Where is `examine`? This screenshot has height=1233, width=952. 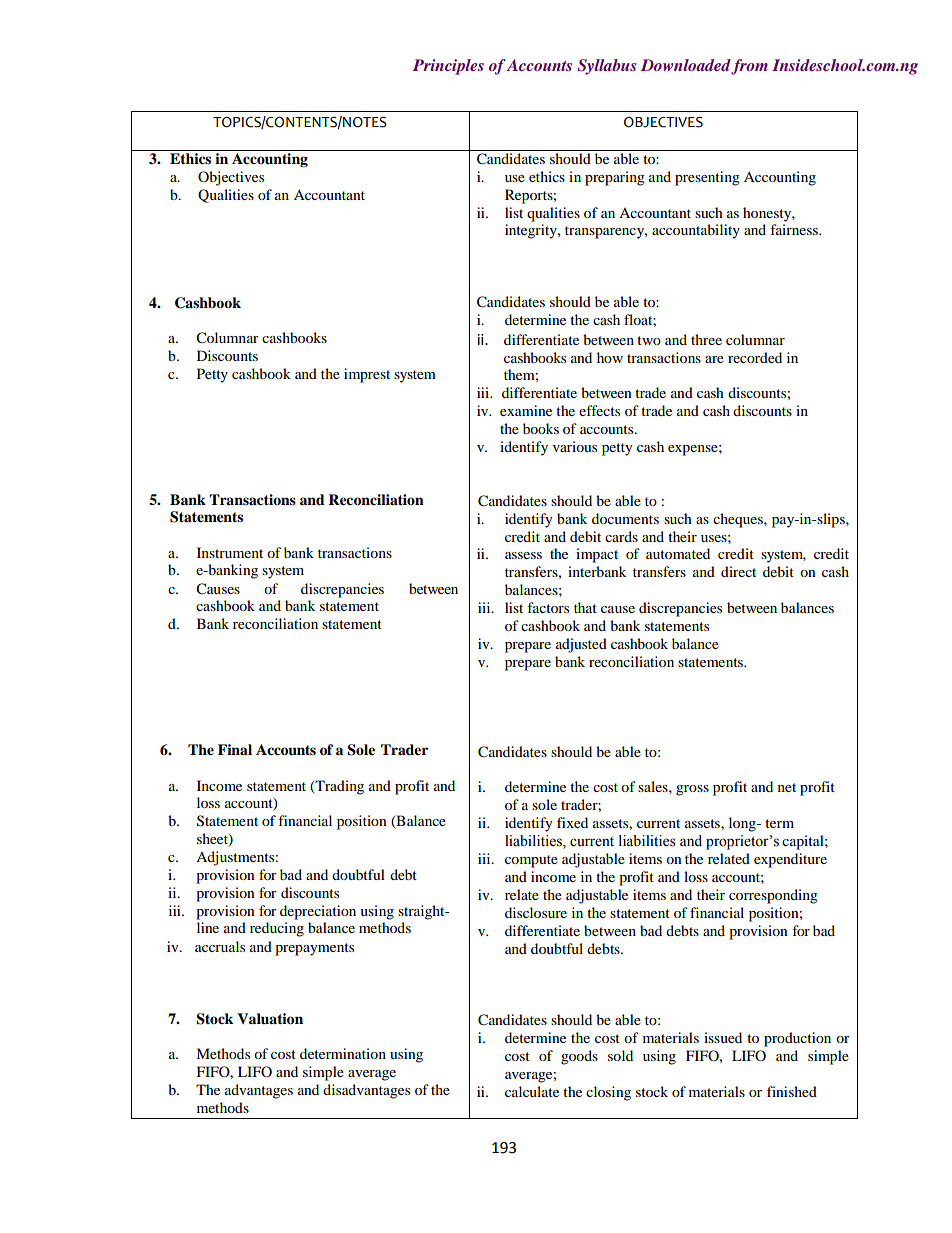 examine is located at coordinates (526, 410).
